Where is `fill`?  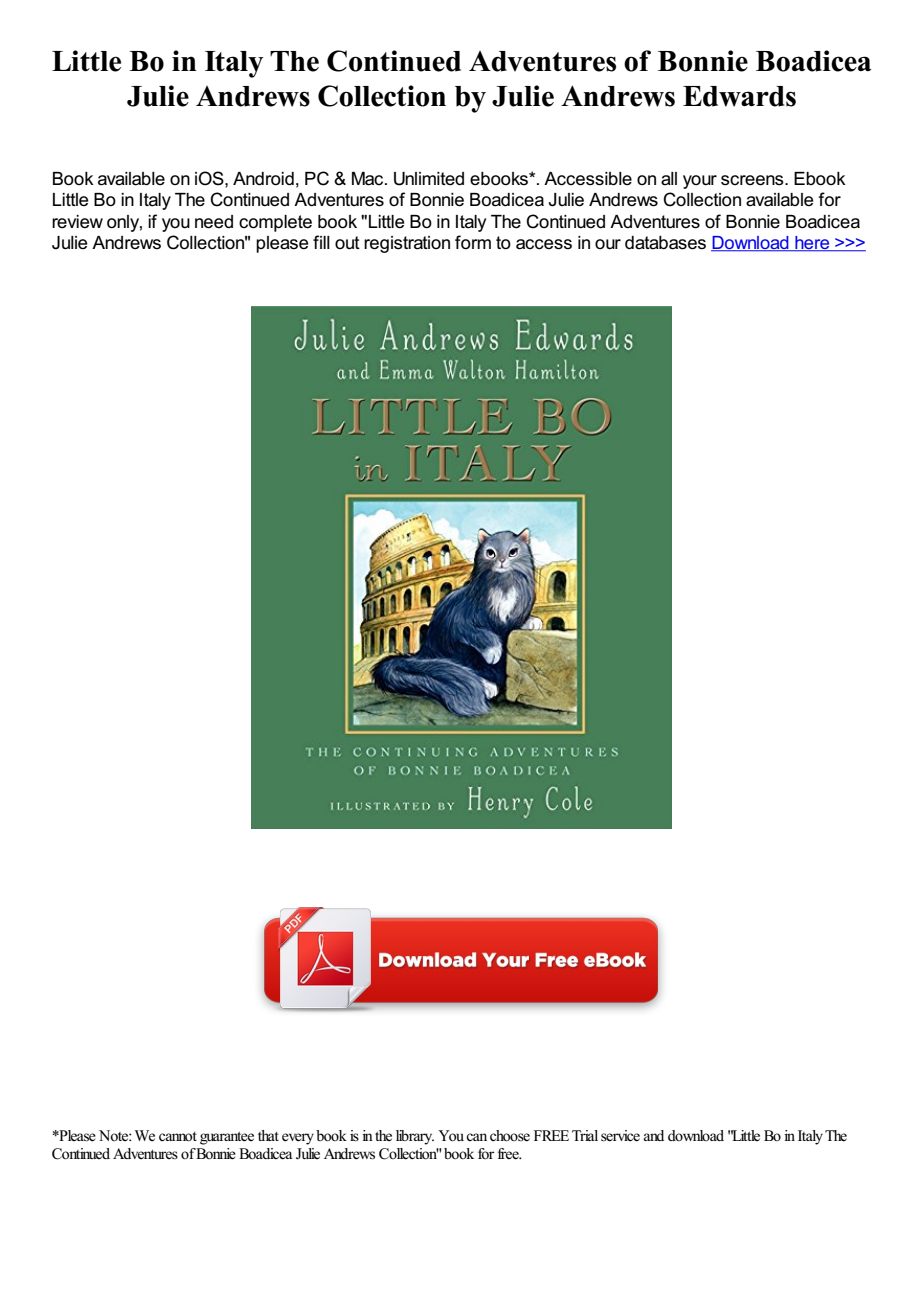
fill is located at coordinates (321, 242).
